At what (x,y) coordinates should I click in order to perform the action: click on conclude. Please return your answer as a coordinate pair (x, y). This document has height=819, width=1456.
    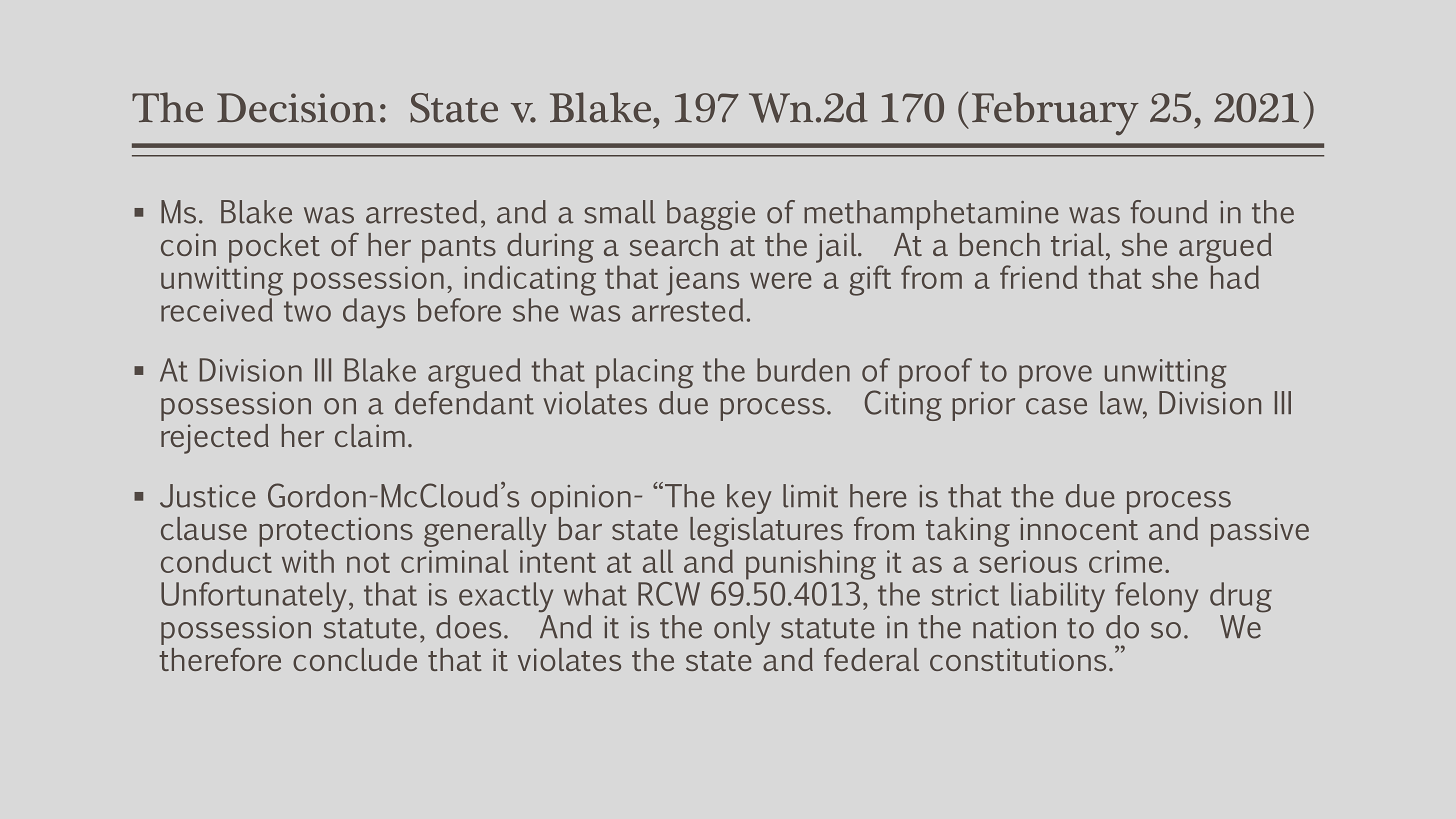
    Looking at the image, I should click on (355, 659).
